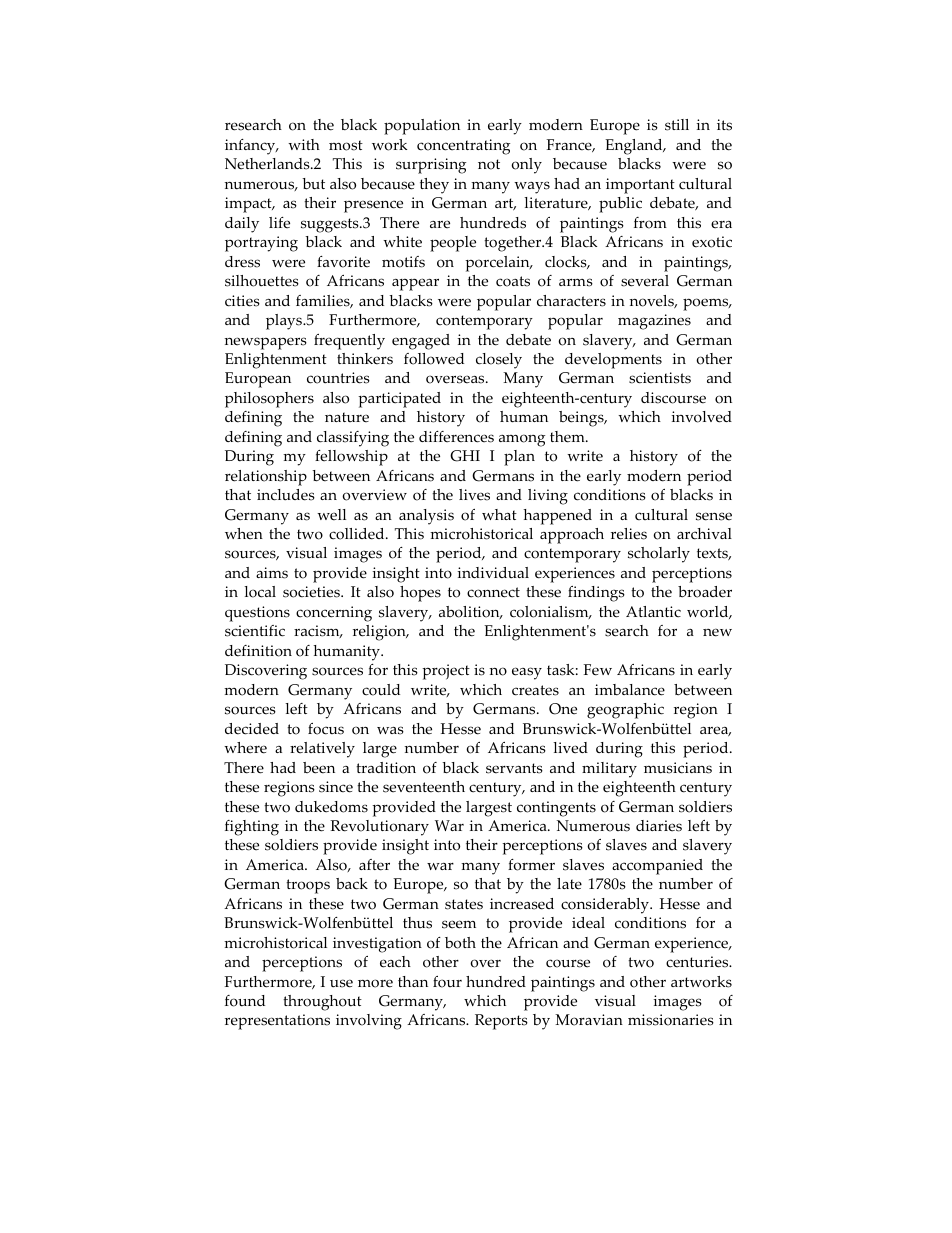 The height and width of the document is (1233, 952). What do you see at coordinates (501, 1022) in the document?
I see `Reports` at bounding box center [501, 1022].
